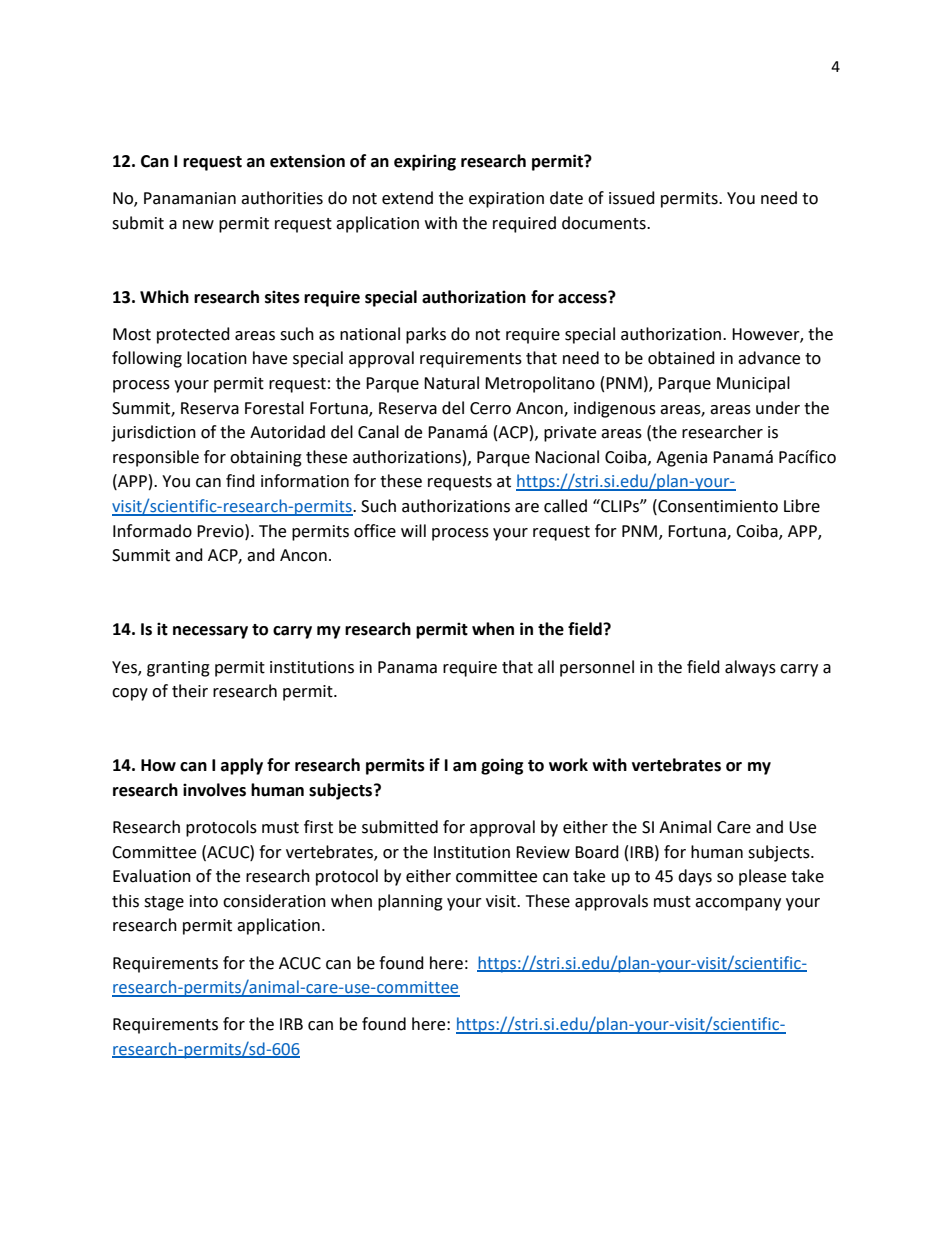 The image size is (952, 1233). I want to click on expiration, so click(506, 200).
